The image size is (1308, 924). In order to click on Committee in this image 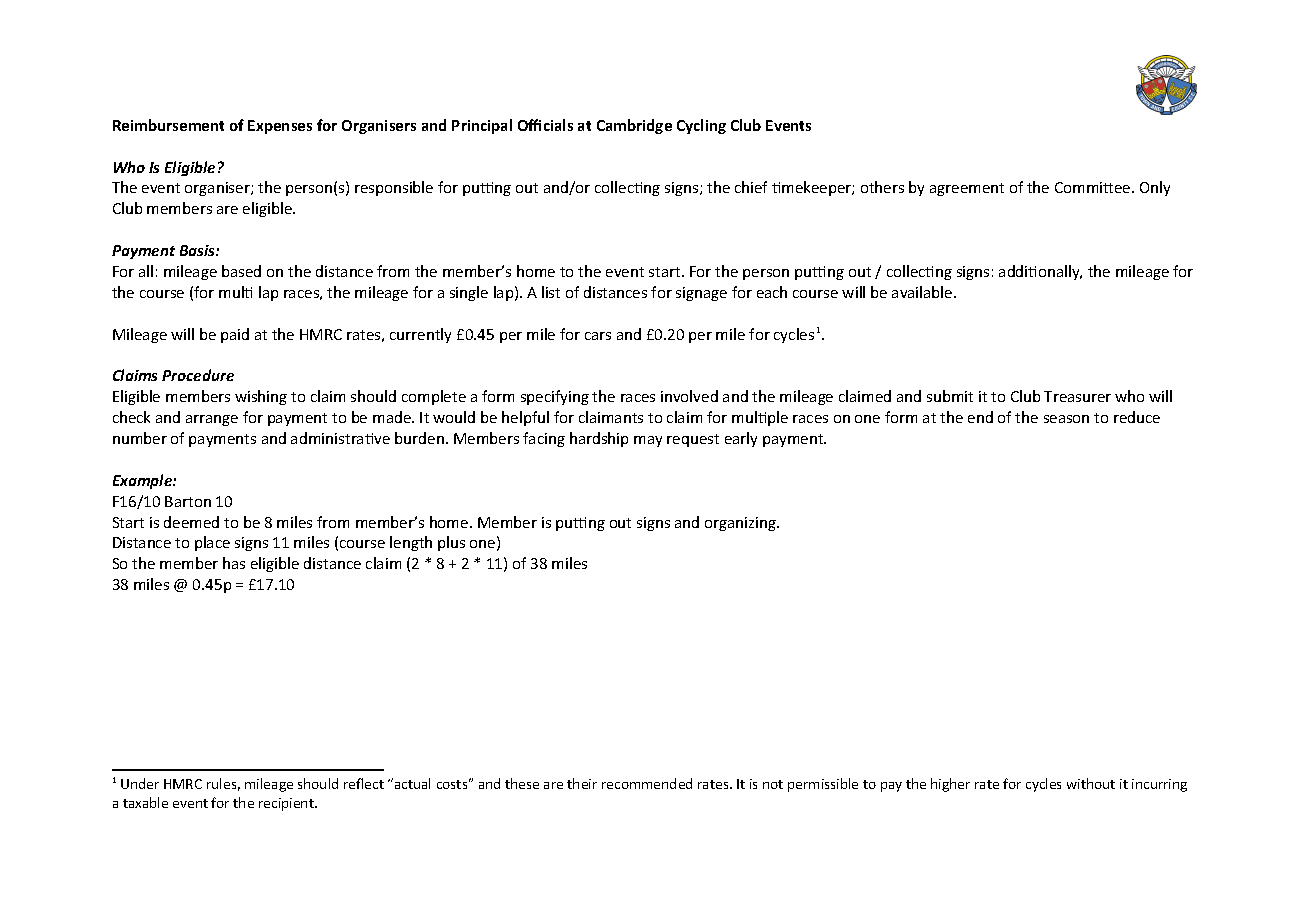, I will do `click(1094, 187)`.
